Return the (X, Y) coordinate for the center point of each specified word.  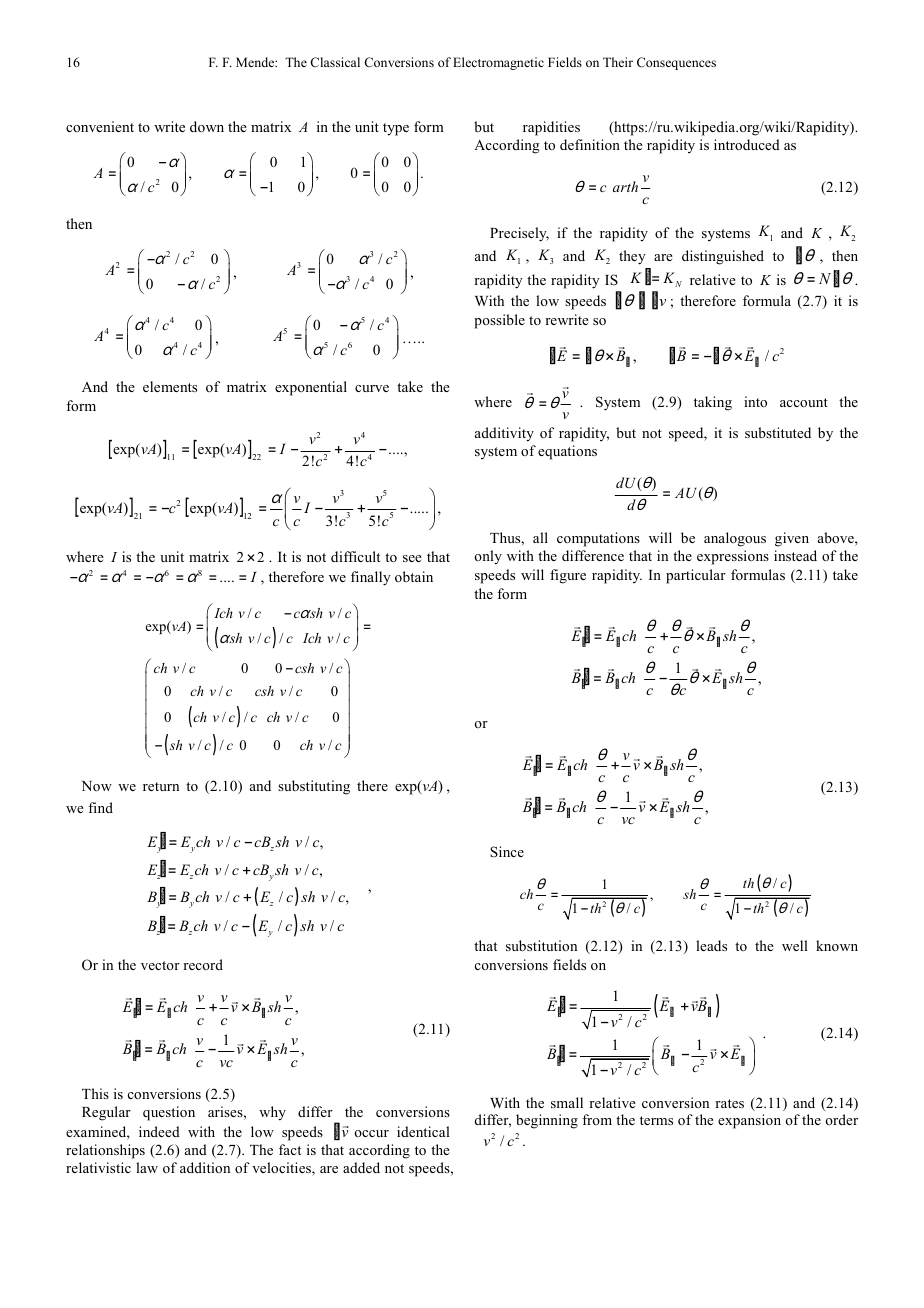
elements (170, 386)
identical (423, 1131)
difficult (355, 556)
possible (499, 321)
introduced (747, 144)
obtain (414, 576)
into (755, 401)
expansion (749, 1121)
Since (507, 851)
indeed (159, 1131)
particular (696, 576)
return (161, 786)
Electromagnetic (498, 63)
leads (711, 945)
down (207, 126)
